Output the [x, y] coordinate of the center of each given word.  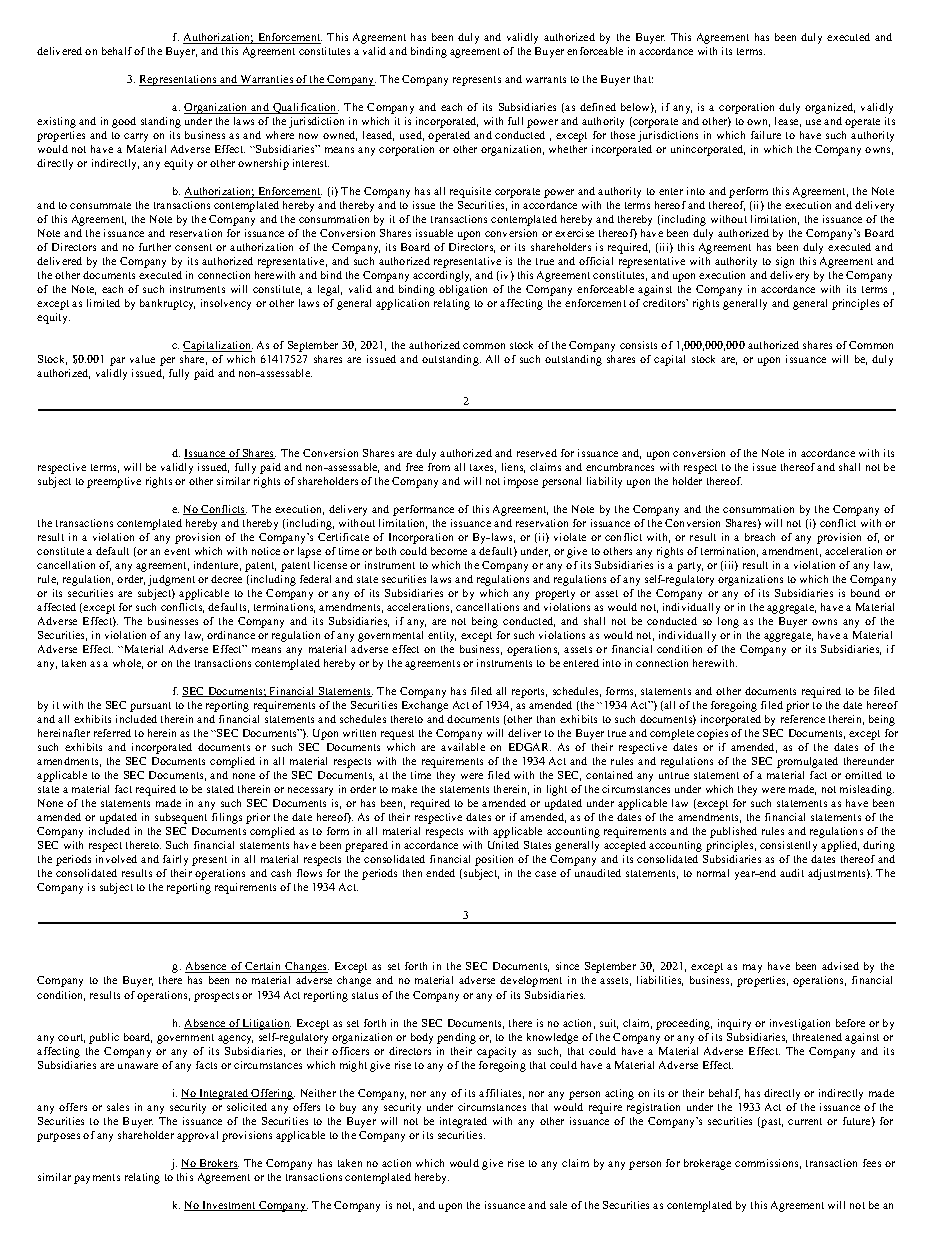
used [412, 136]
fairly [175, 860]
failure [766, 135]
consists [638, 345]
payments [97, 1179]
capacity [496, 1052]
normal [713, 873]
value [142, 359]
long [728, 622]
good [124, 122]
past [771, 1122]
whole [128, 664]
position [494, 860]
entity [442, 636]
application [402, 304]
